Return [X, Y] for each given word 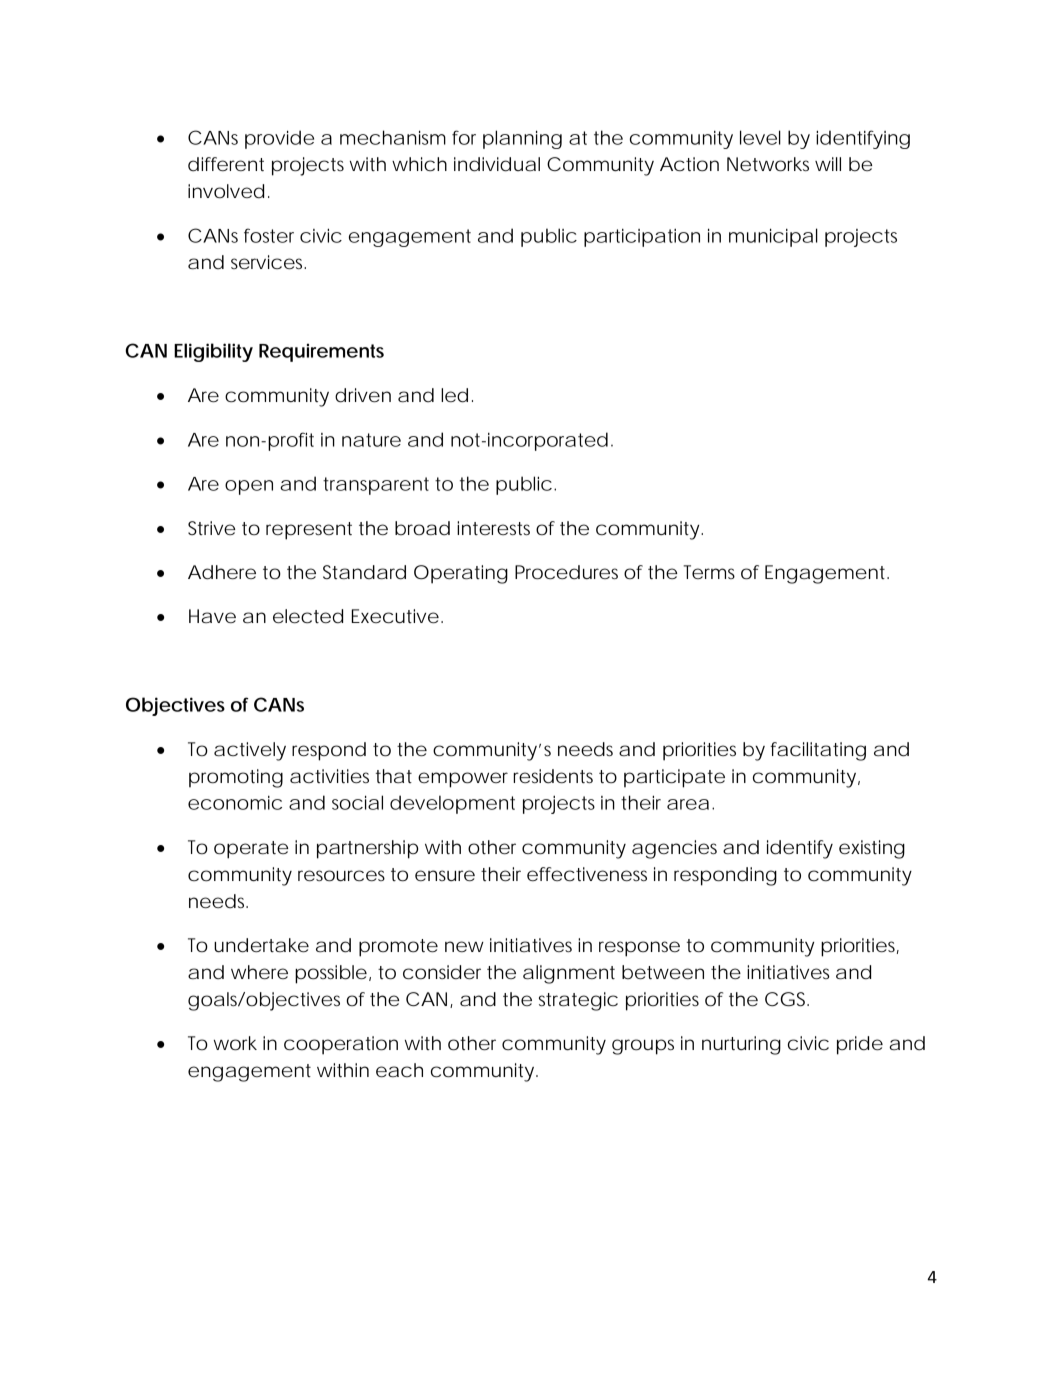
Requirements [321, 352]
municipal [773, 237]
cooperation [341, 1045]
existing [872, 849]
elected [308, 616]
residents [553, 776]
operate [251, 850]
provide [279, 139]
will [828, 164]
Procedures [566, 572]
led [454, 395]
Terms [709, 572]
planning [522, 139]
